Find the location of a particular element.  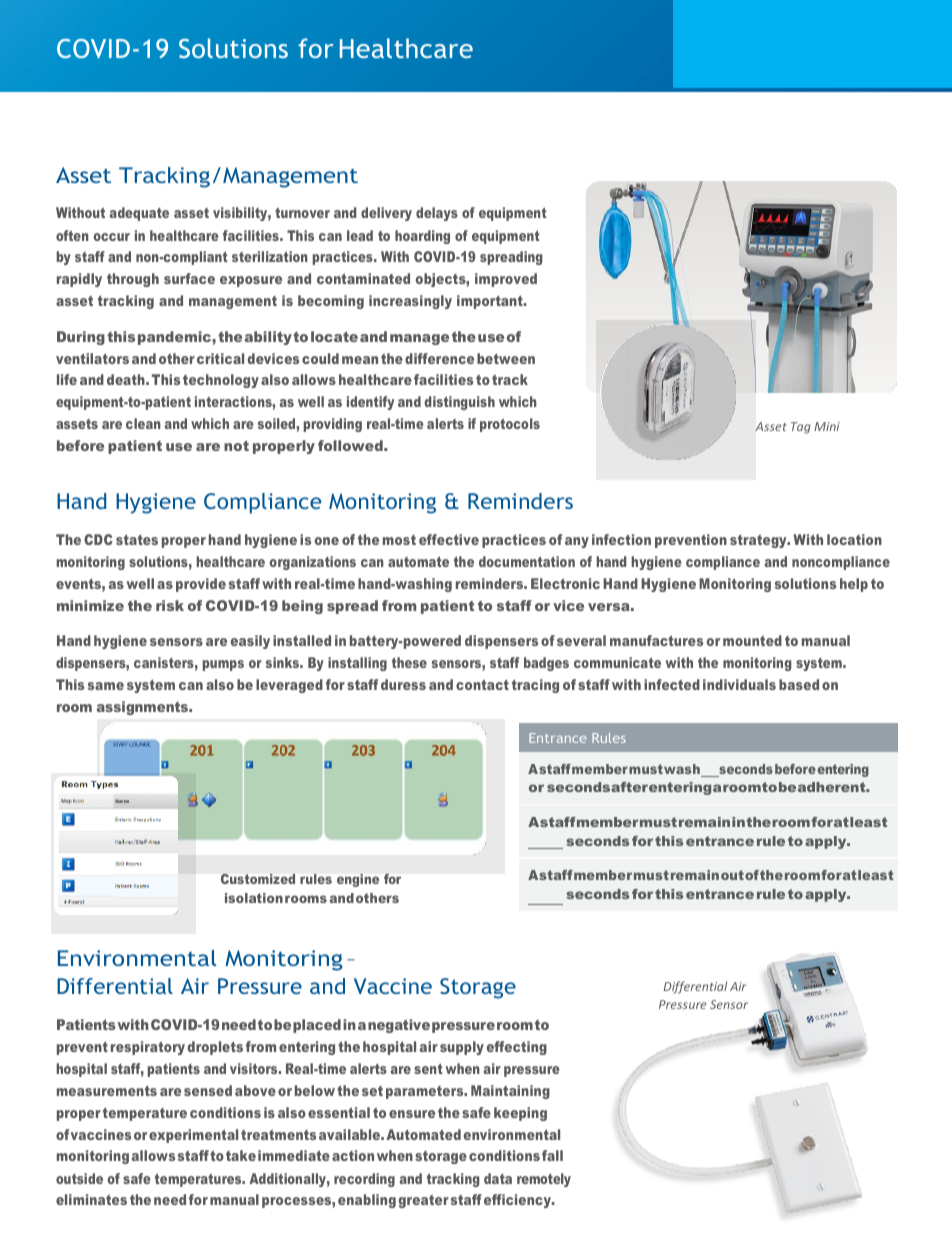

hoarding is located at coordinates (422, 237).
